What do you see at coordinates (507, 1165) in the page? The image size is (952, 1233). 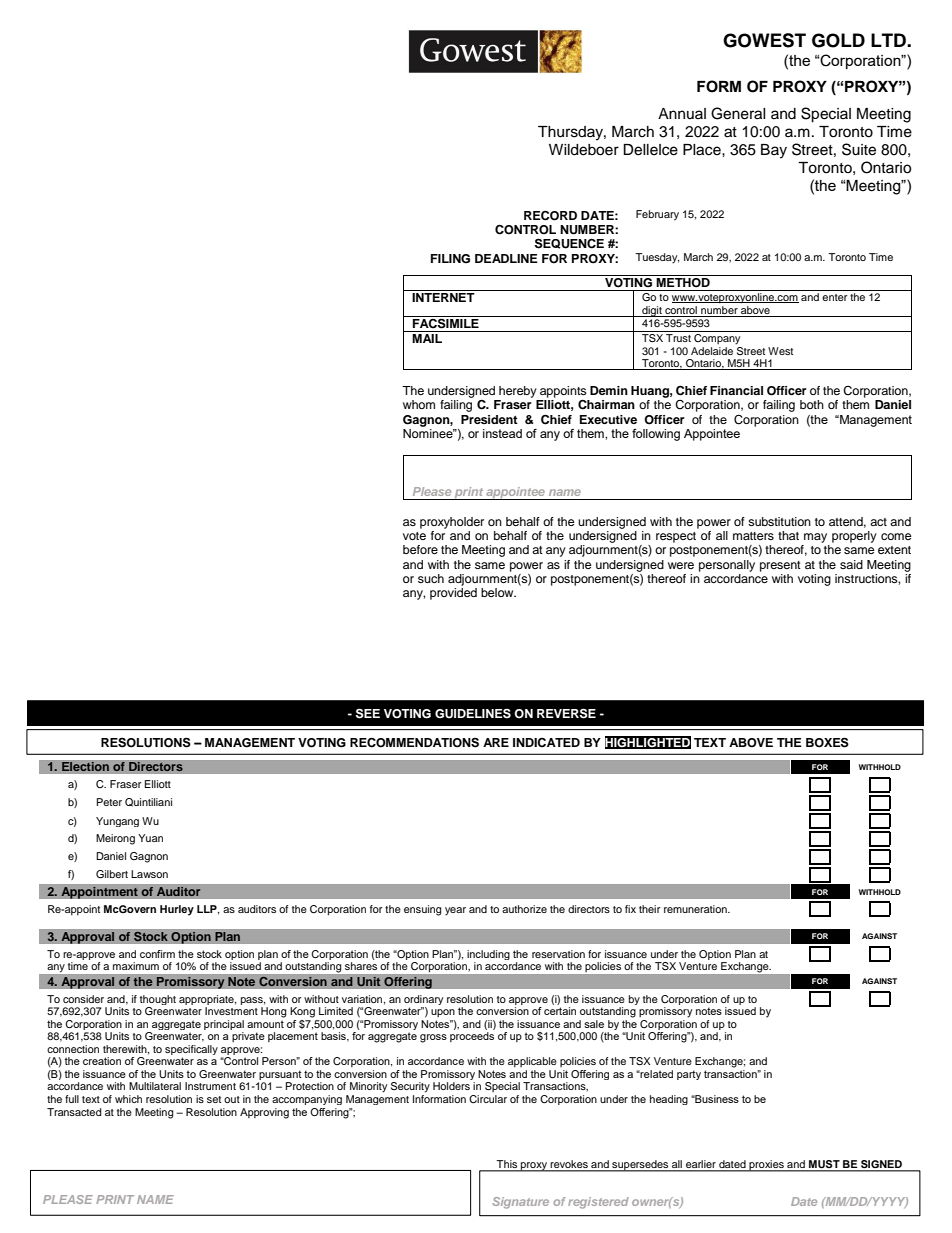 I see `This` at bounding box center [507, 1165].
